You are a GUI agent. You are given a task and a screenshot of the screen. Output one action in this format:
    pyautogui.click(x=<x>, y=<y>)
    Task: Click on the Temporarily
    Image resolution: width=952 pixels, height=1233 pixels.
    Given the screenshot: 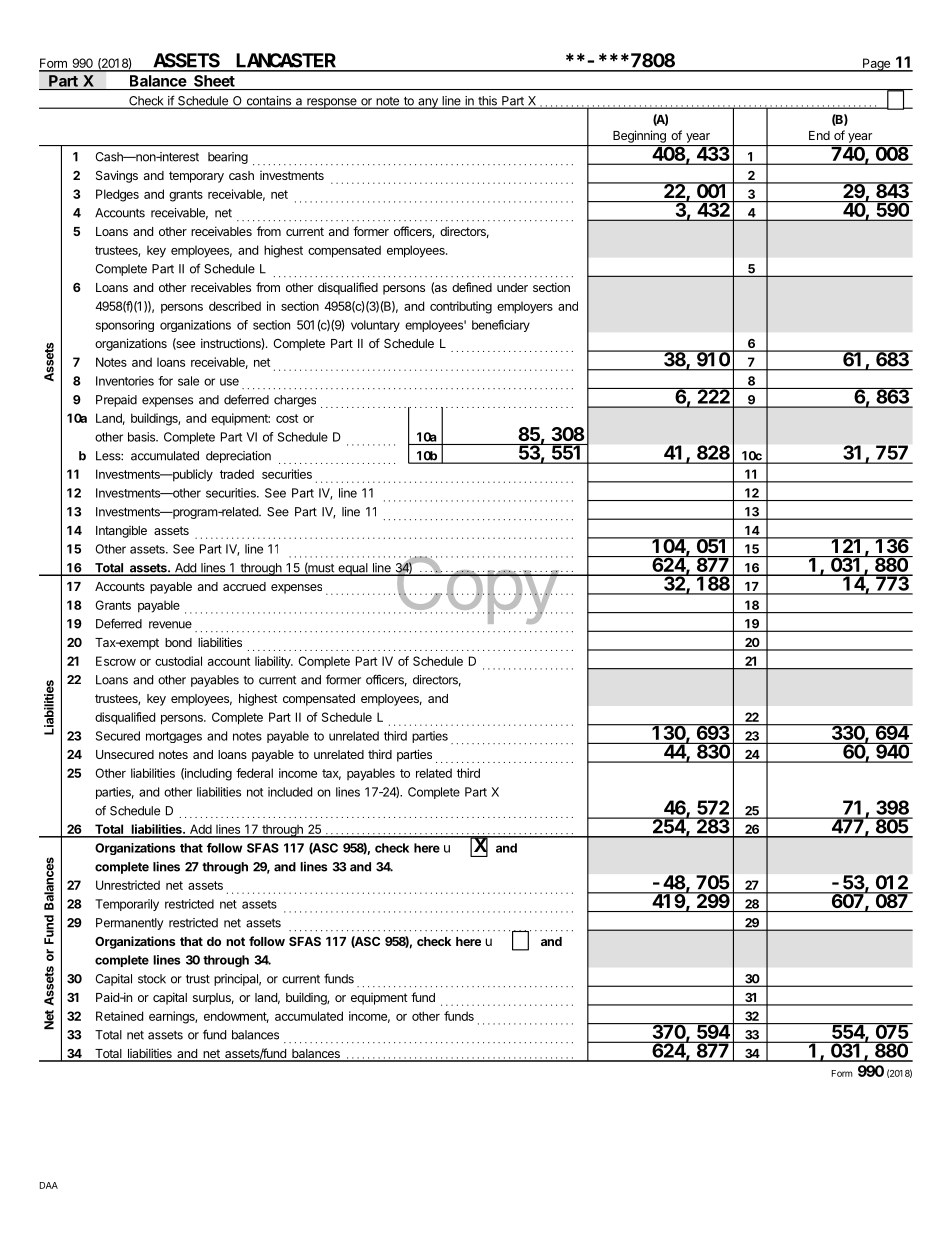 What is the action you would take?
    pyautogui.click(x=127, y=905)
